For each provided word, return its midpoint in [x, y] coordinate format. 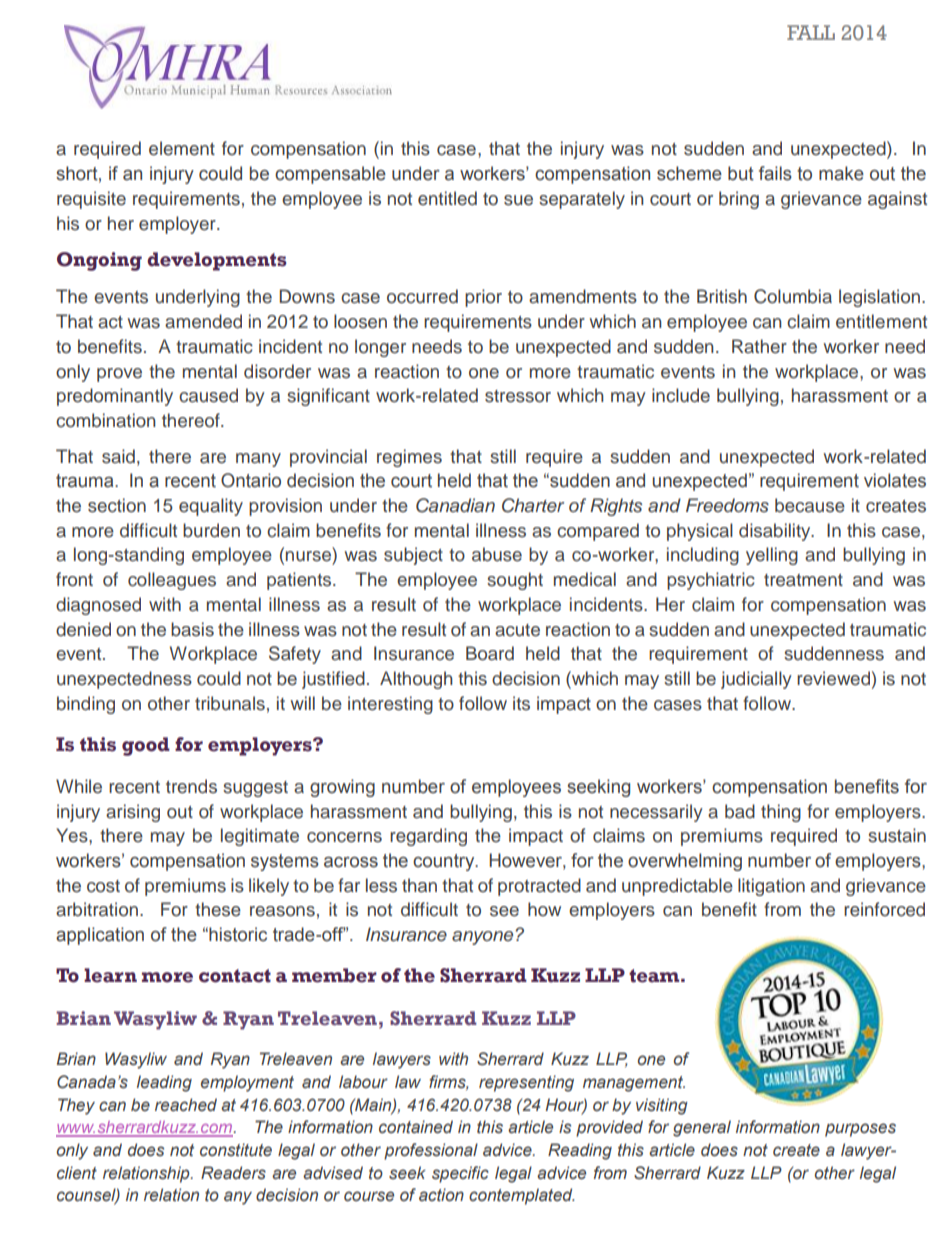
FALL [811, 32]
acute [517, 630]
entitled [447, 198]
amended [203, 321]
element [182, 148]
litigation [771, 887]
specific [460, 1174]
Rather [759, 346]
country [445, 862]
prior [483, 298]
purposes [860, 1130]
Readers [233, 1173]
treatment [803, 580]
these [218, 909]
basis [192, 629]
